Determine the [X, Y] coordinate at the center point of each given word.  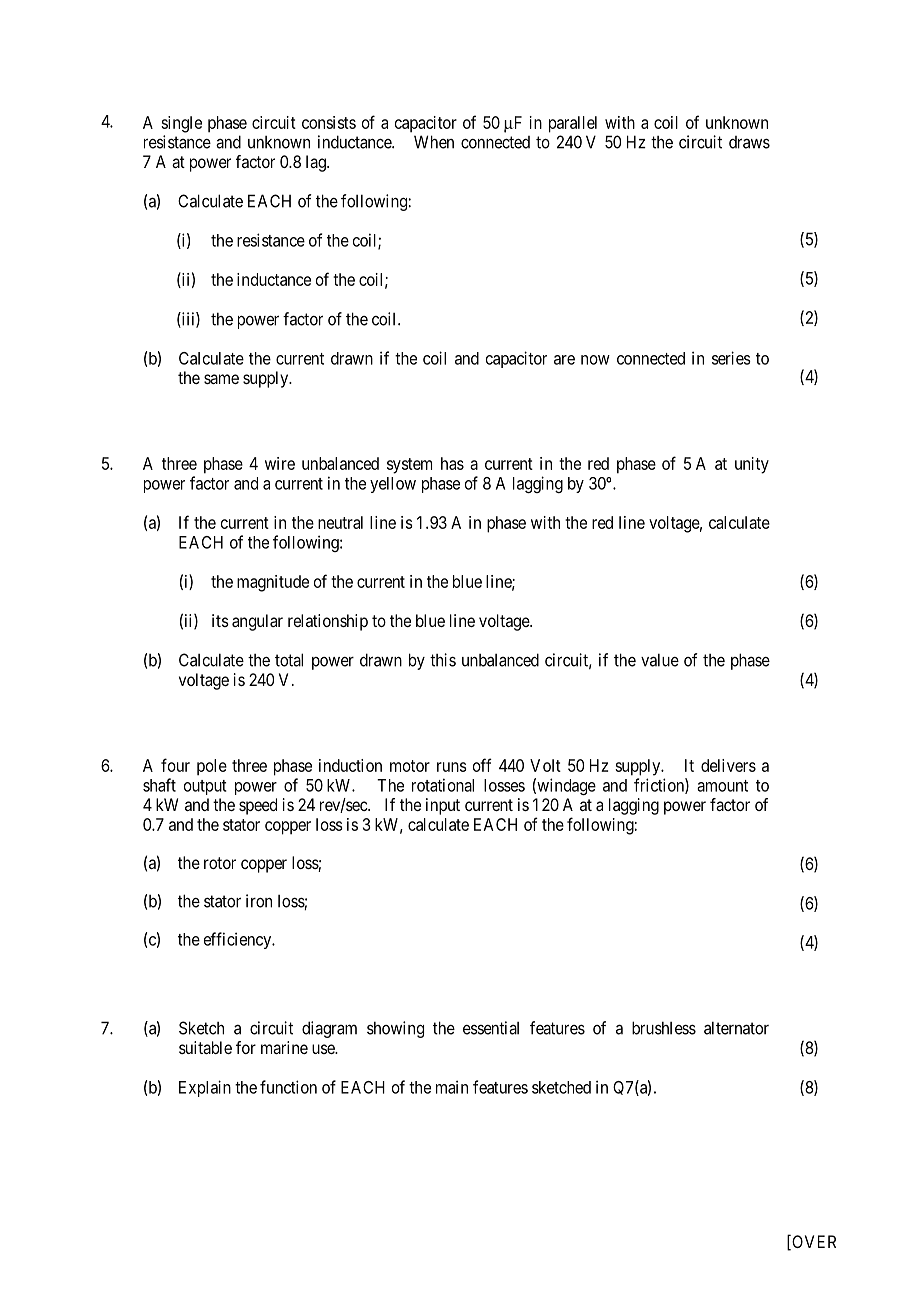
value [660, 660]
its [220, 620]
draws [749, 142]
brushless [664, 1028]
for [246, 1047]
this [443, 660]
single [181, 124]
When [434, 142]
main [452, 1087]
